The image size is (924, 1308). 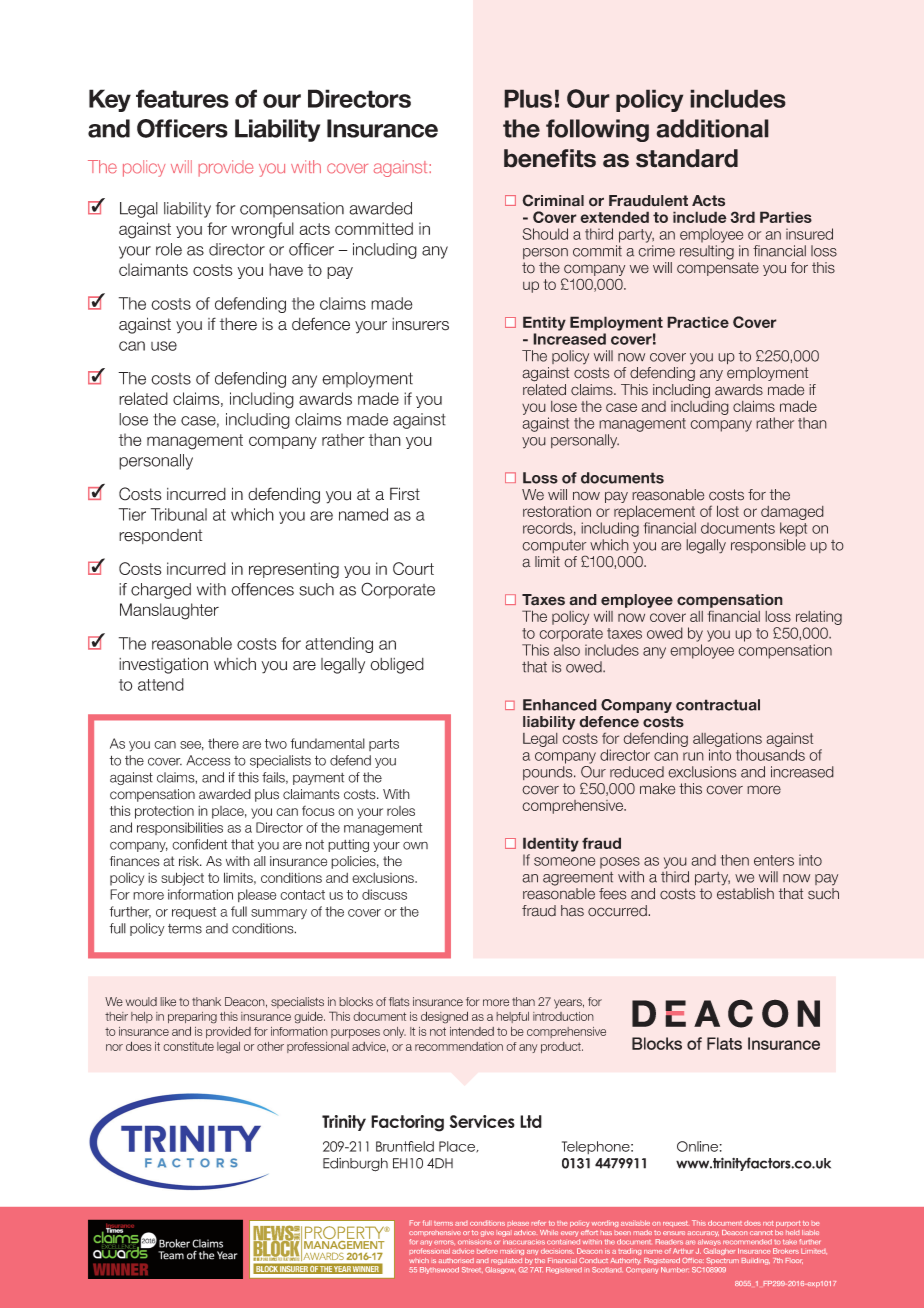 What do you see at coordinates (397, 666) in the image?
I see `obliged` at bounding box center [397, 666].
